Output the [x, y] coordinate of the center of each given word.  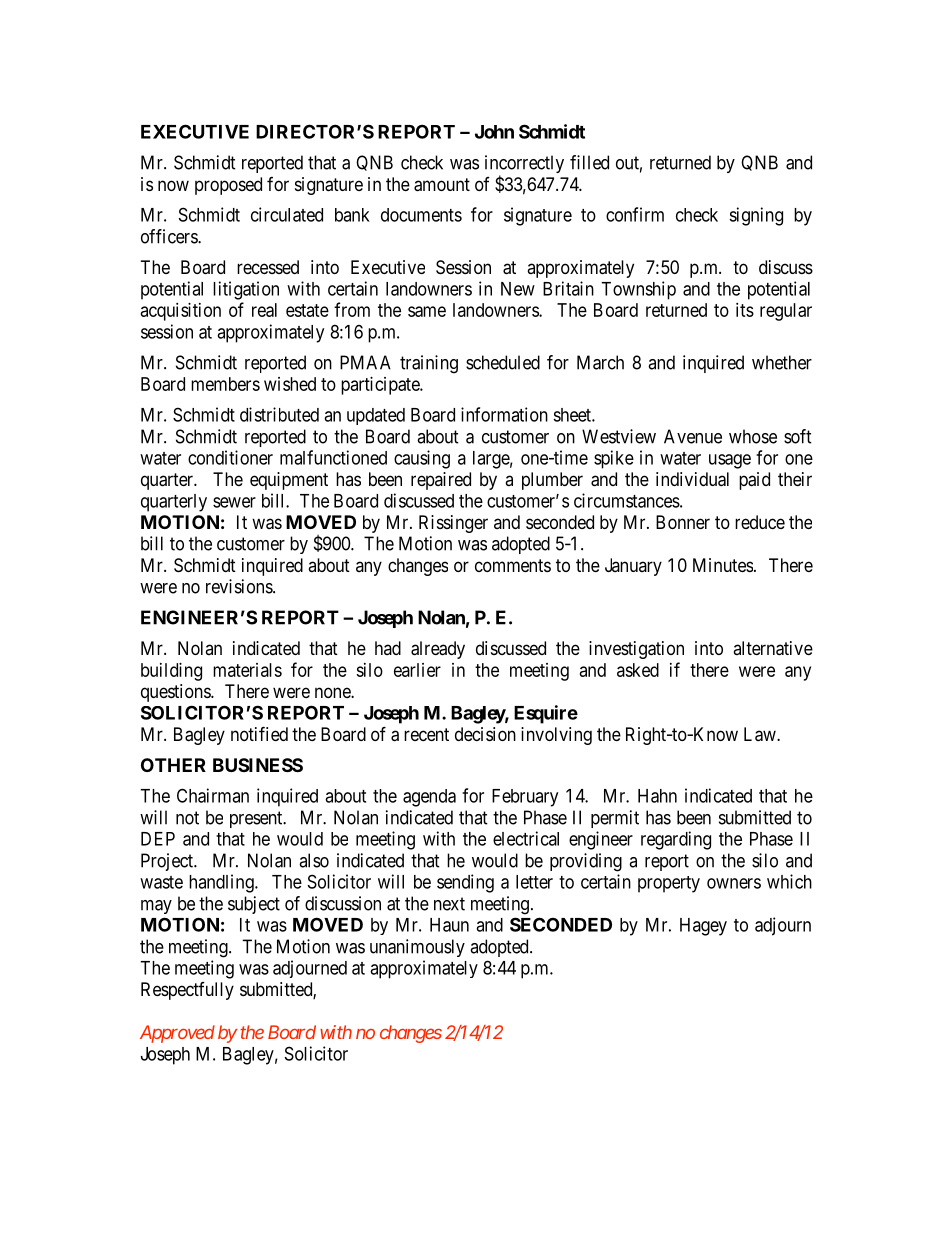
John [494, 132]
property [669, 884]
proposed [228, 186]
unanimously [417, 948]
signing [756, 216]
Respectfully [187, 991]
